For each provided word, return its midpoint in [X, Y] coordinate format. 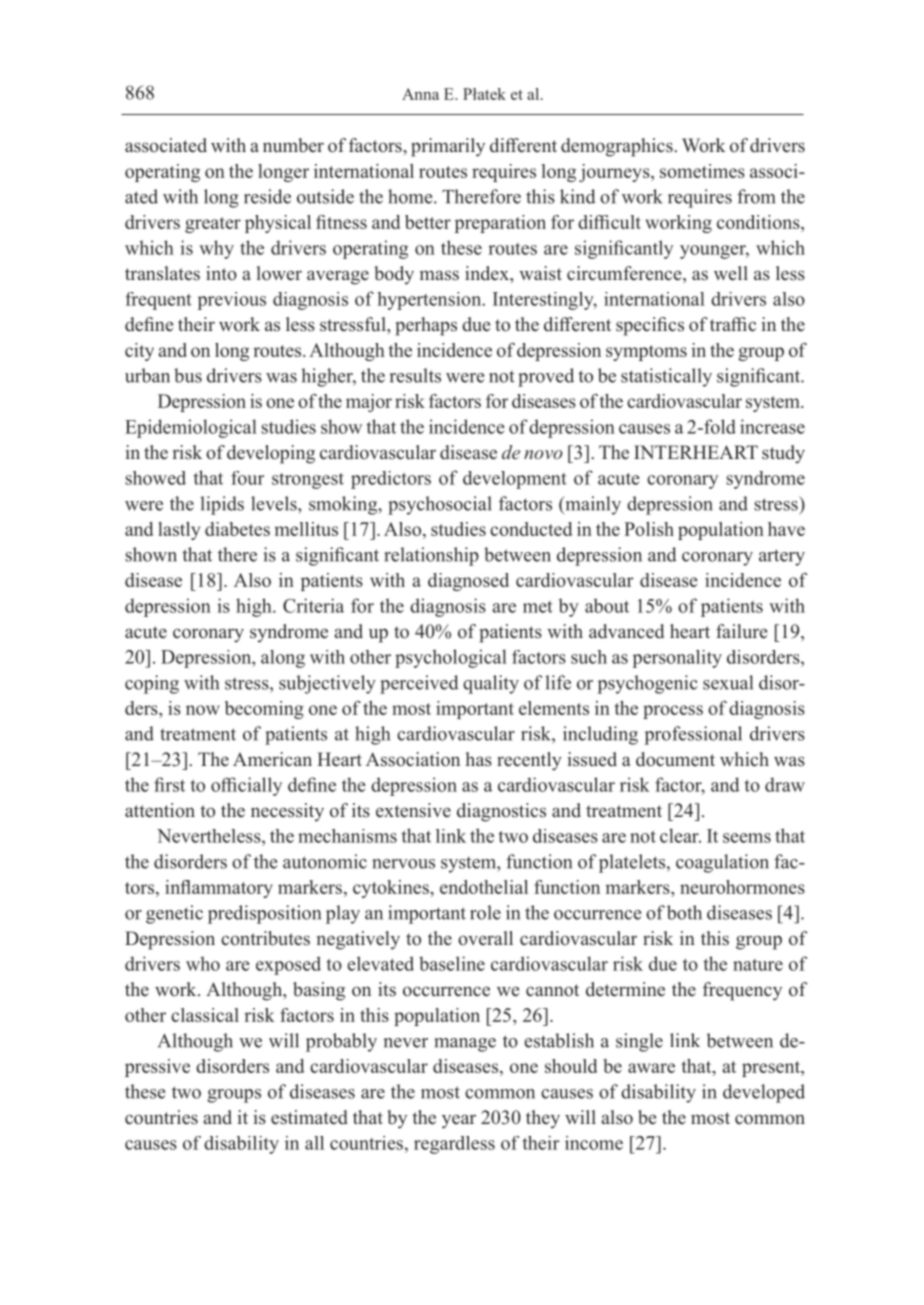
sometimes [702, 171]
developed [764, 1093]
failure [741, 631]
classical [205, 1015]
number [293, 145]
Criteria [313, 605]
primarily [448, 147]
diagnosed [468, 582]
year [459, 1121]
